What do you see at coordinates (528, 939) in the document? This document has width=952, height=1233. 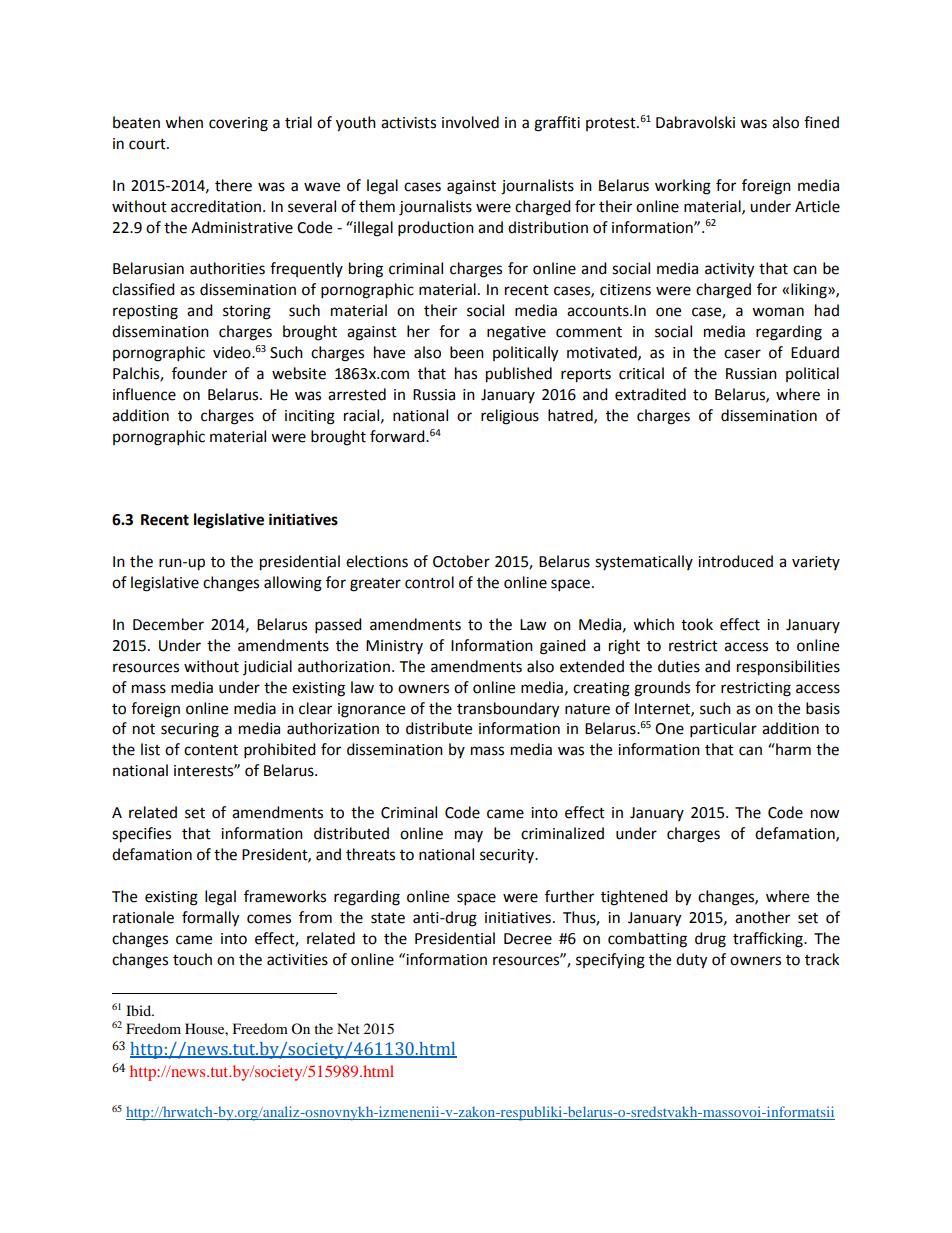 I see `Decree` at bounding box center [528, 939].
